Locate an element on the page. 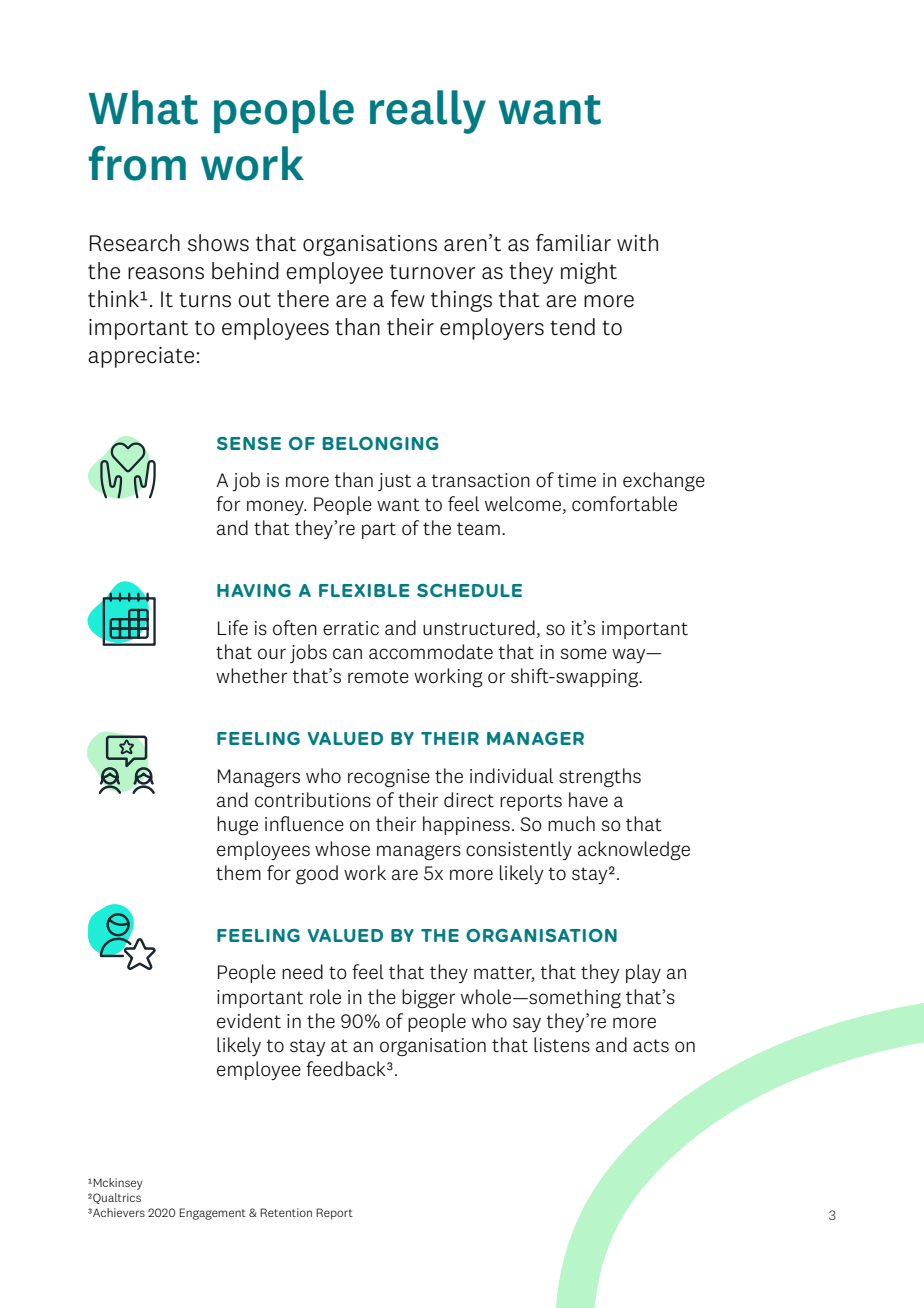 The height and width of the page is (1308, 924). remote is located at coordinates (378, 677).
